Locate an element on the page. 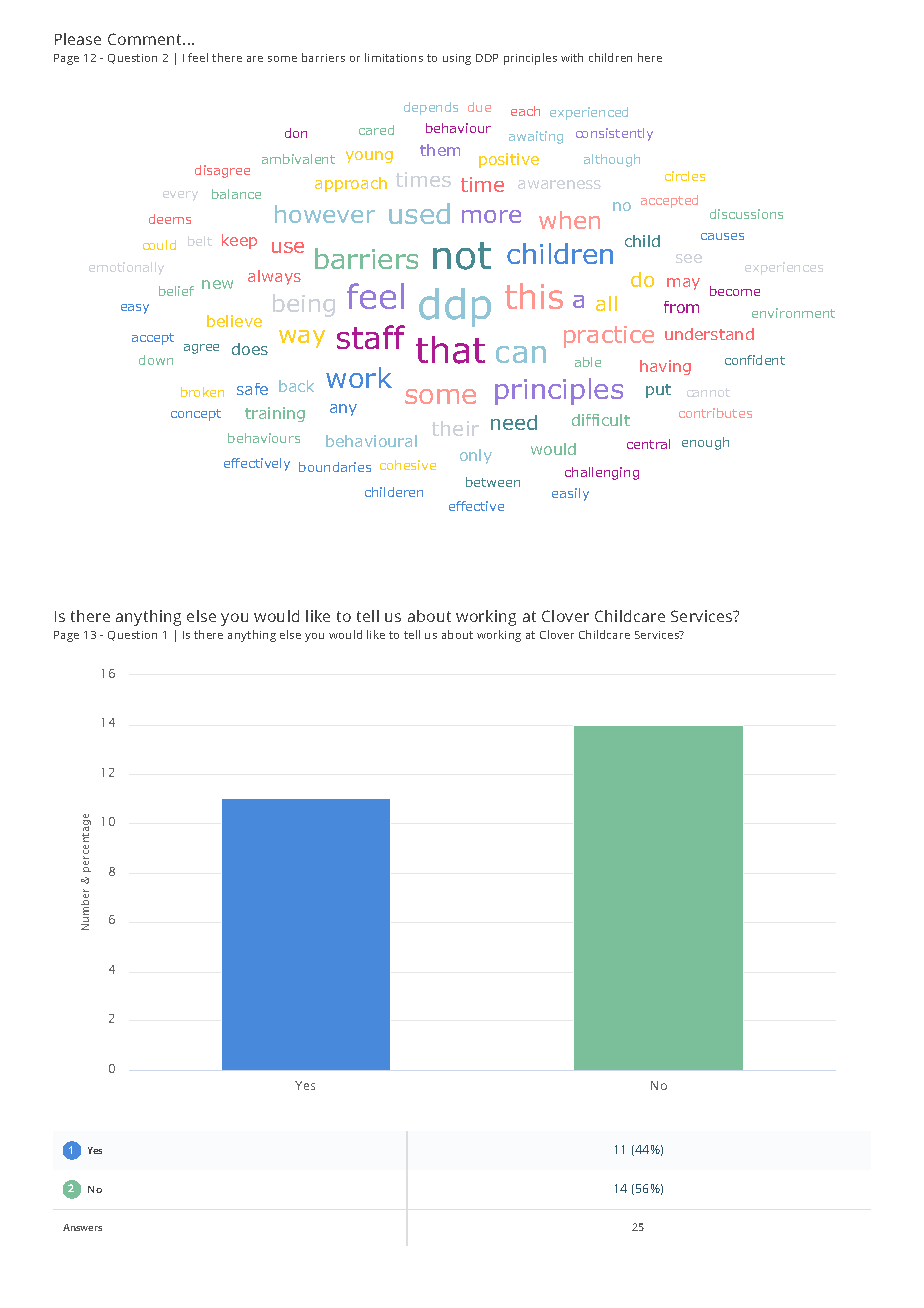 This page has width=924, height=1308. between is located at coordinates (493, 482).
